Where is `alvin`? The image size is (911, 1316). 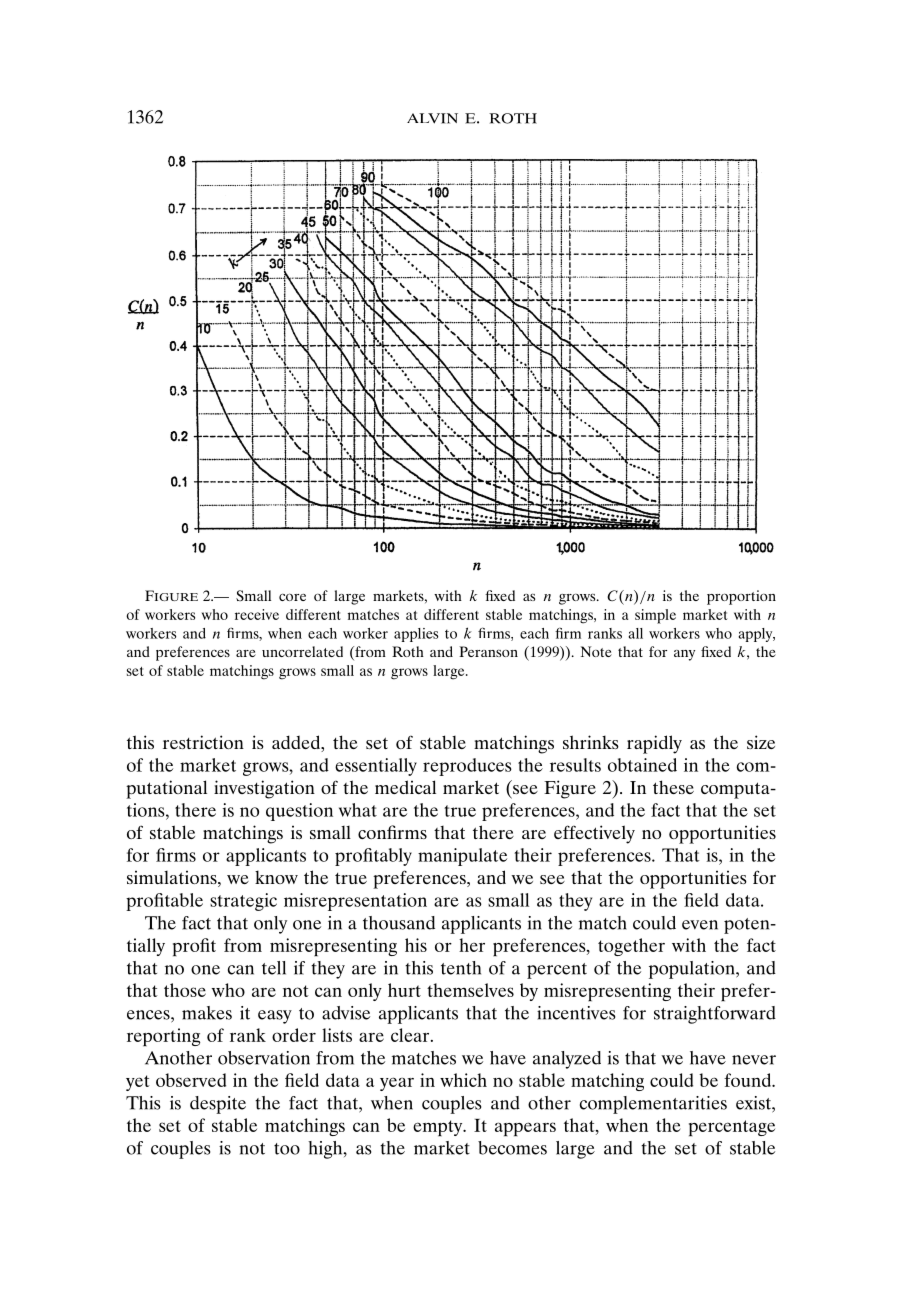
alvin is located at coordinates (432, 118).
